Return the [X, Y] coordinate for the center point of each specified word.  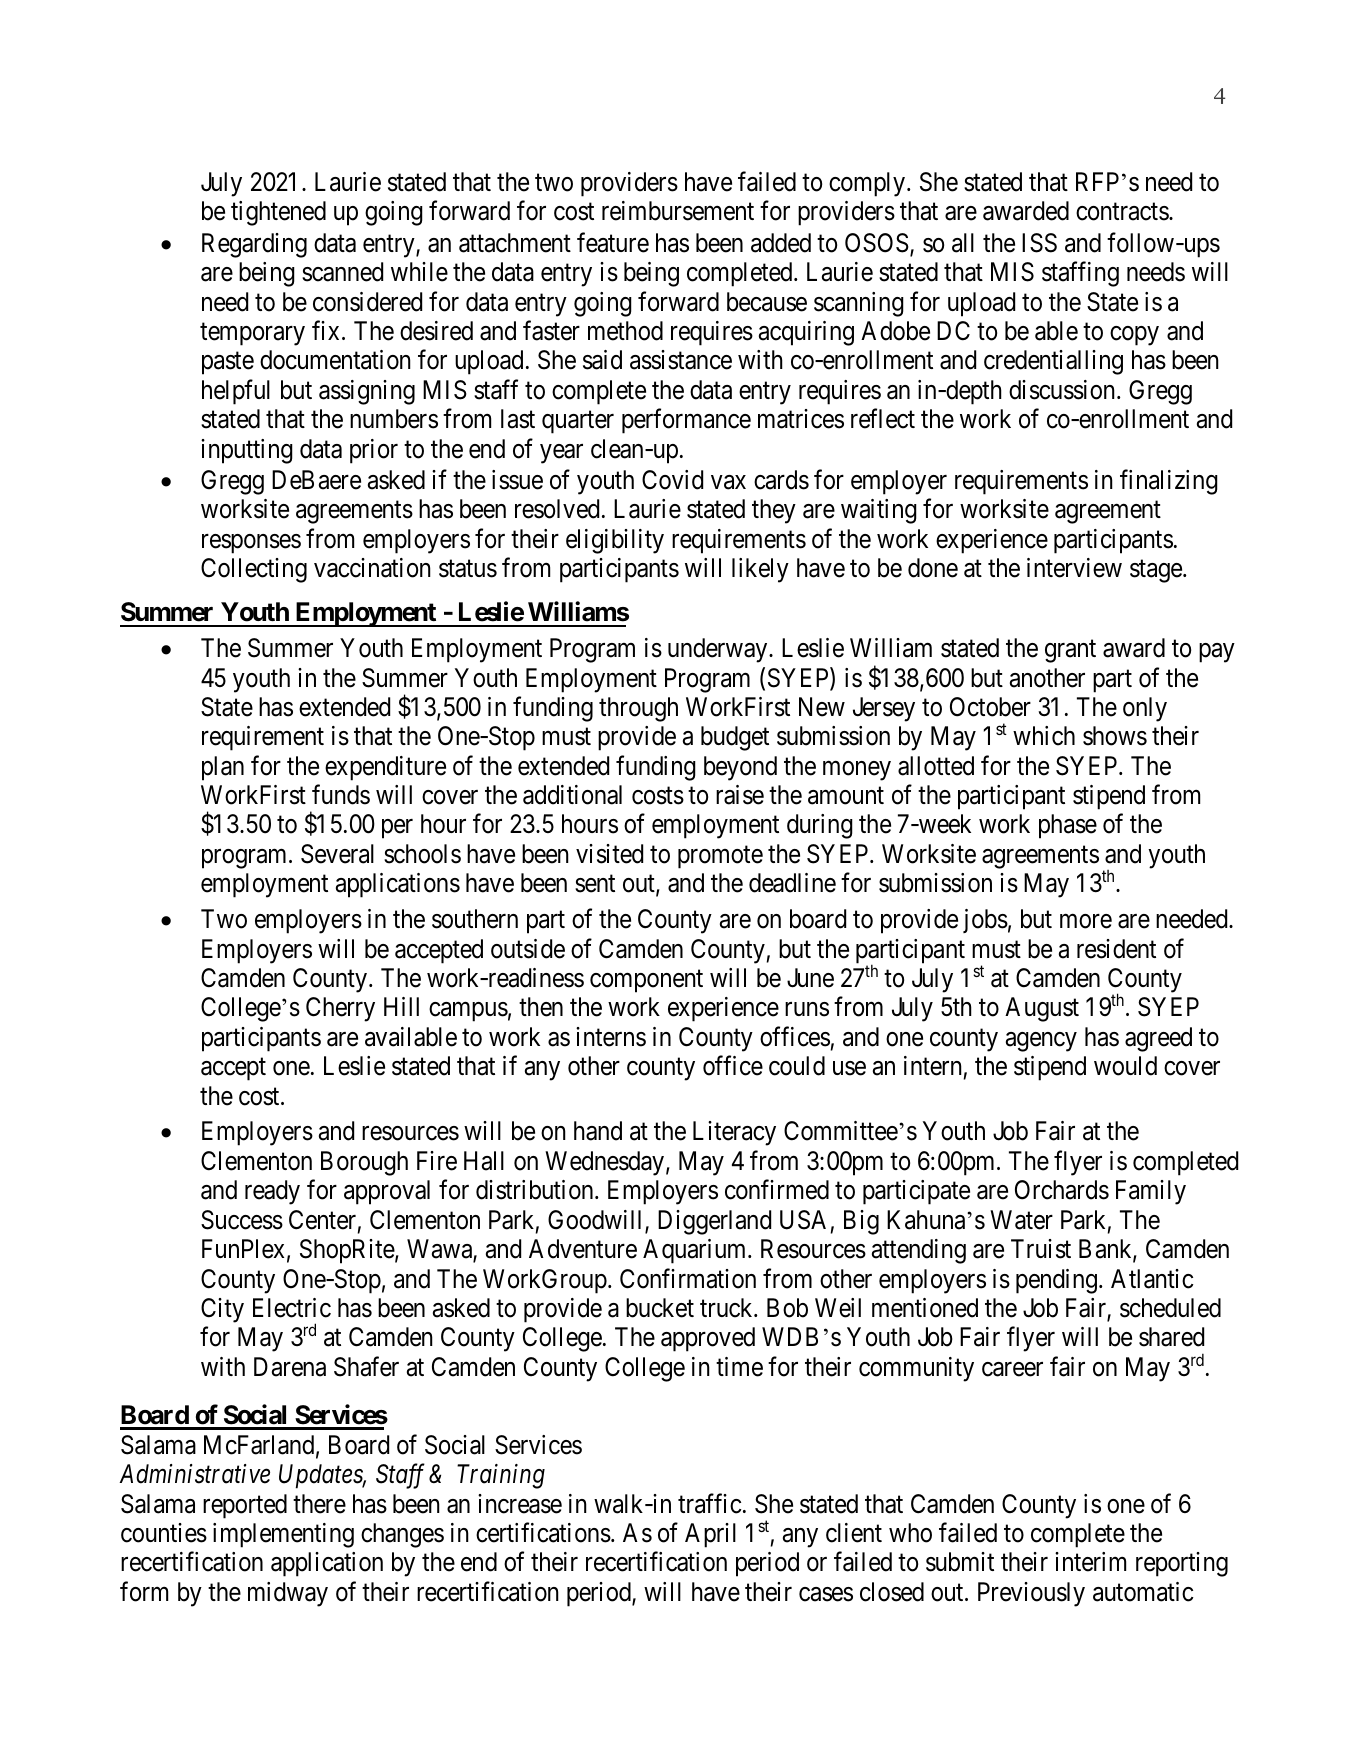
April [710, 1535]
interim [1090, 1562]
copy [1134, 336]
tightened [278, 213]
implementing [283, 1535]
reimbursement [678, 211]
